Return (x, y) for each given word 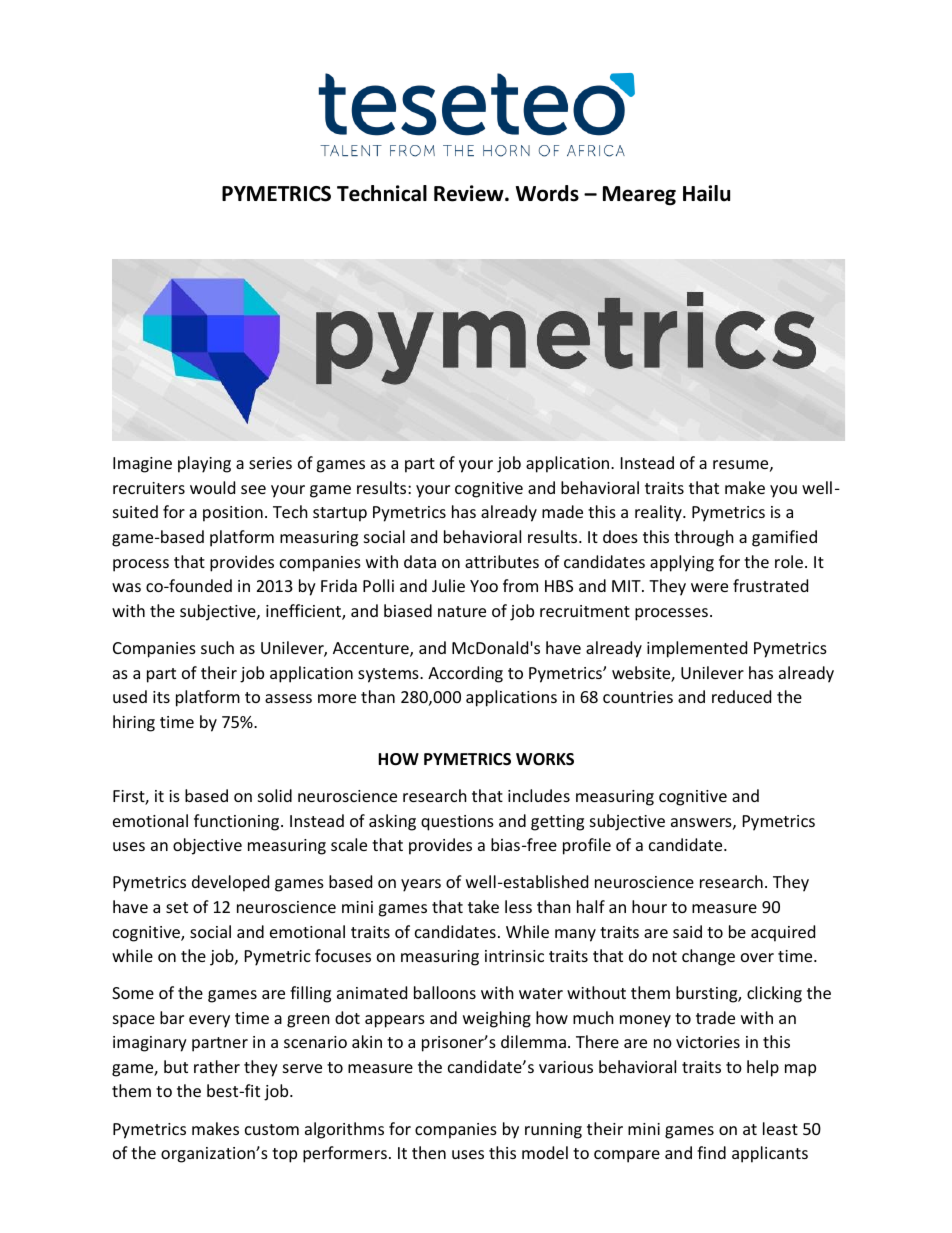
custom (272, 1129)
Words (547, 193)
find (711, 1152)
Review (470, 193)
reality (659, 513)
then (429, 1152)
